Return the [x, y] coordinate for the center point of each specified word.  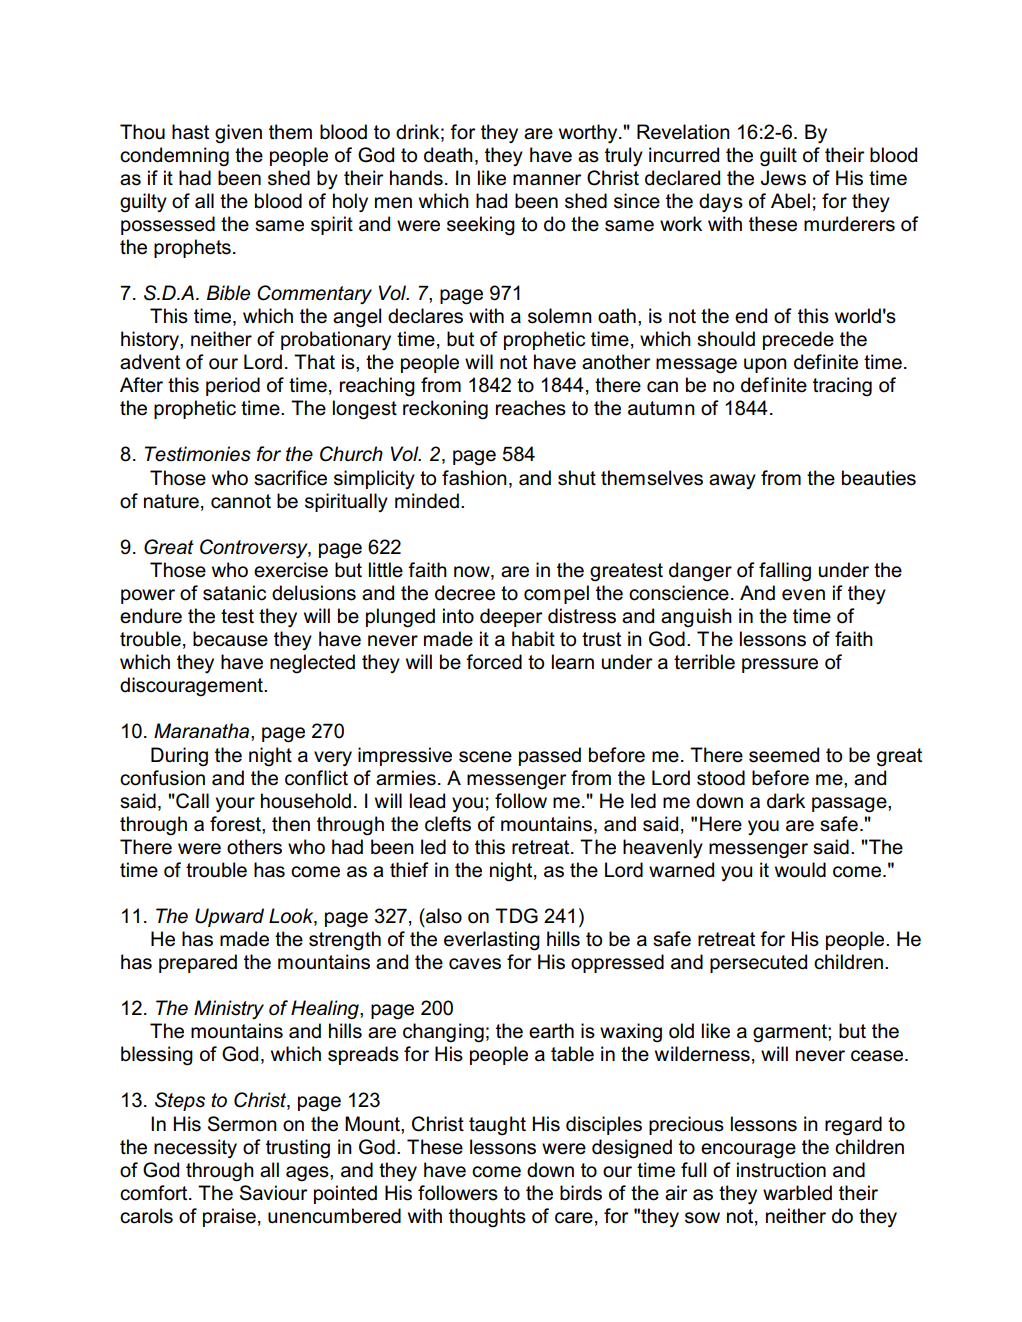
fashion [474, 478]
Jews [783, 178]
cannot [241, 501]
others [254, 847]
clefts [448, 824]
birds [581, 1193]
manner [547, 180]
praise [229, 1217]
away [732, 481]
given [238, 134]
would [800, 870]
